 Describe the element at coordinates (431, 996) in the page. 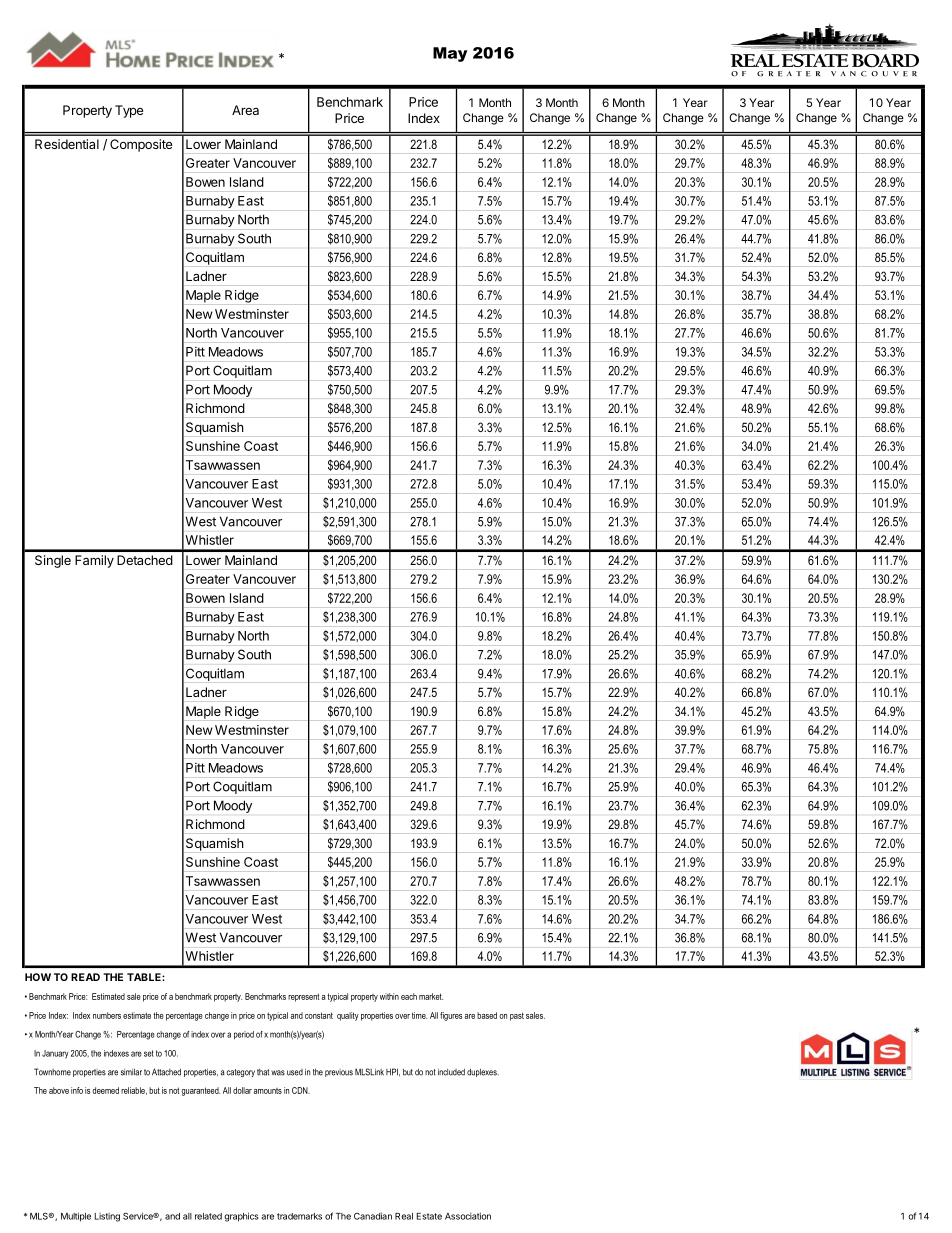

I see `market` at that location.
